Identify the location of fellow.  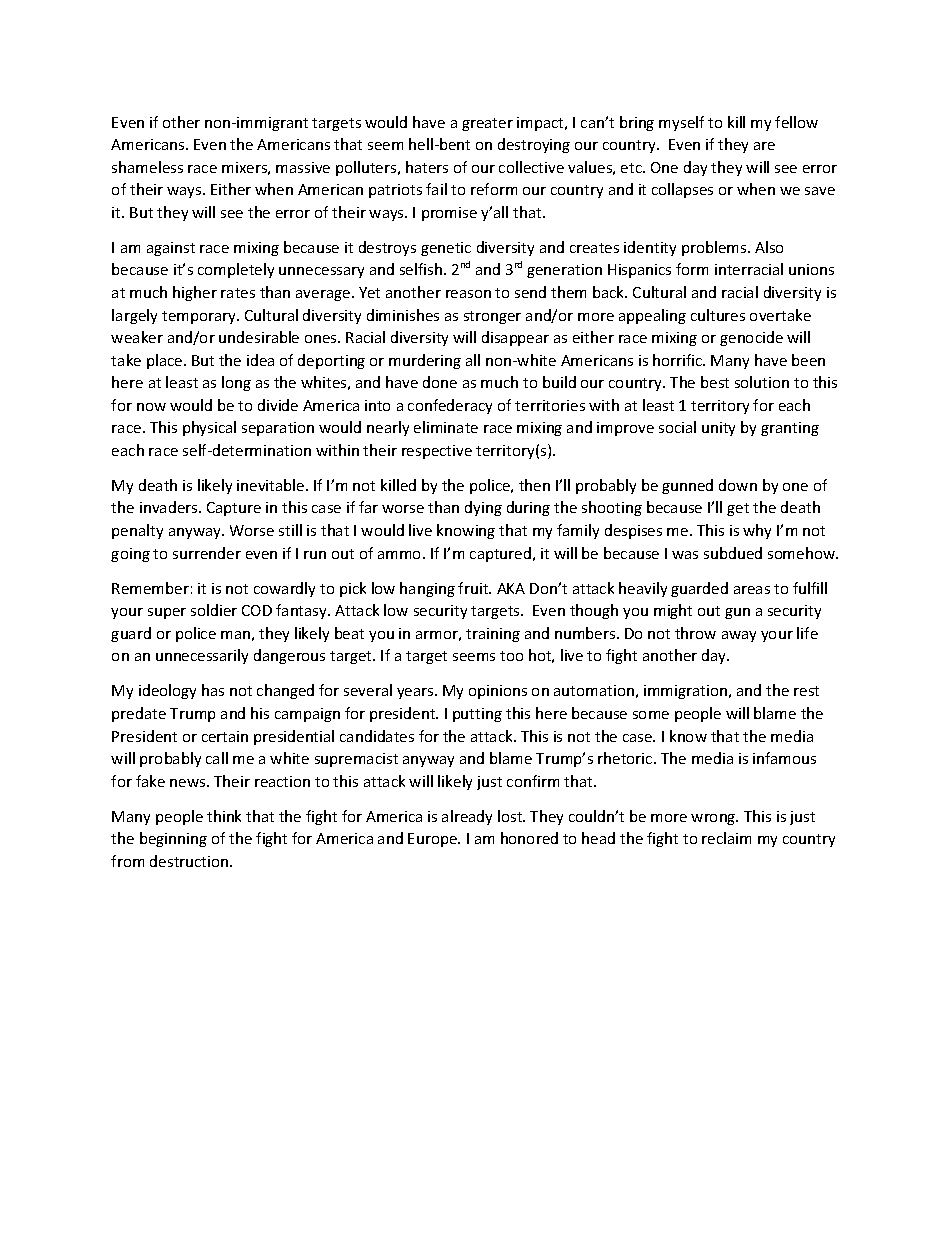
(796, 122).
